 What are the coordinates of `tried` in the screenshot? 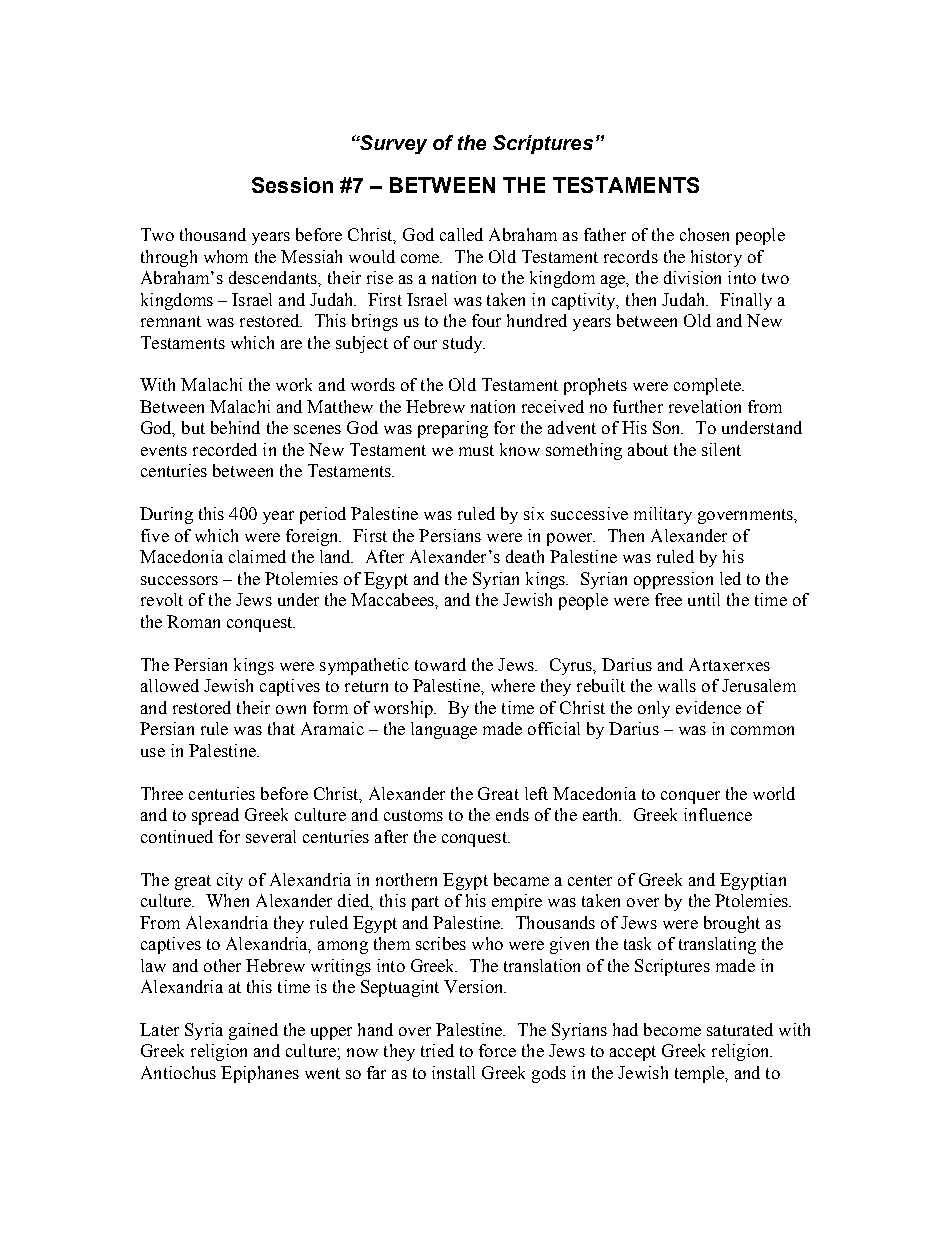 It's located at (437, 1050).
